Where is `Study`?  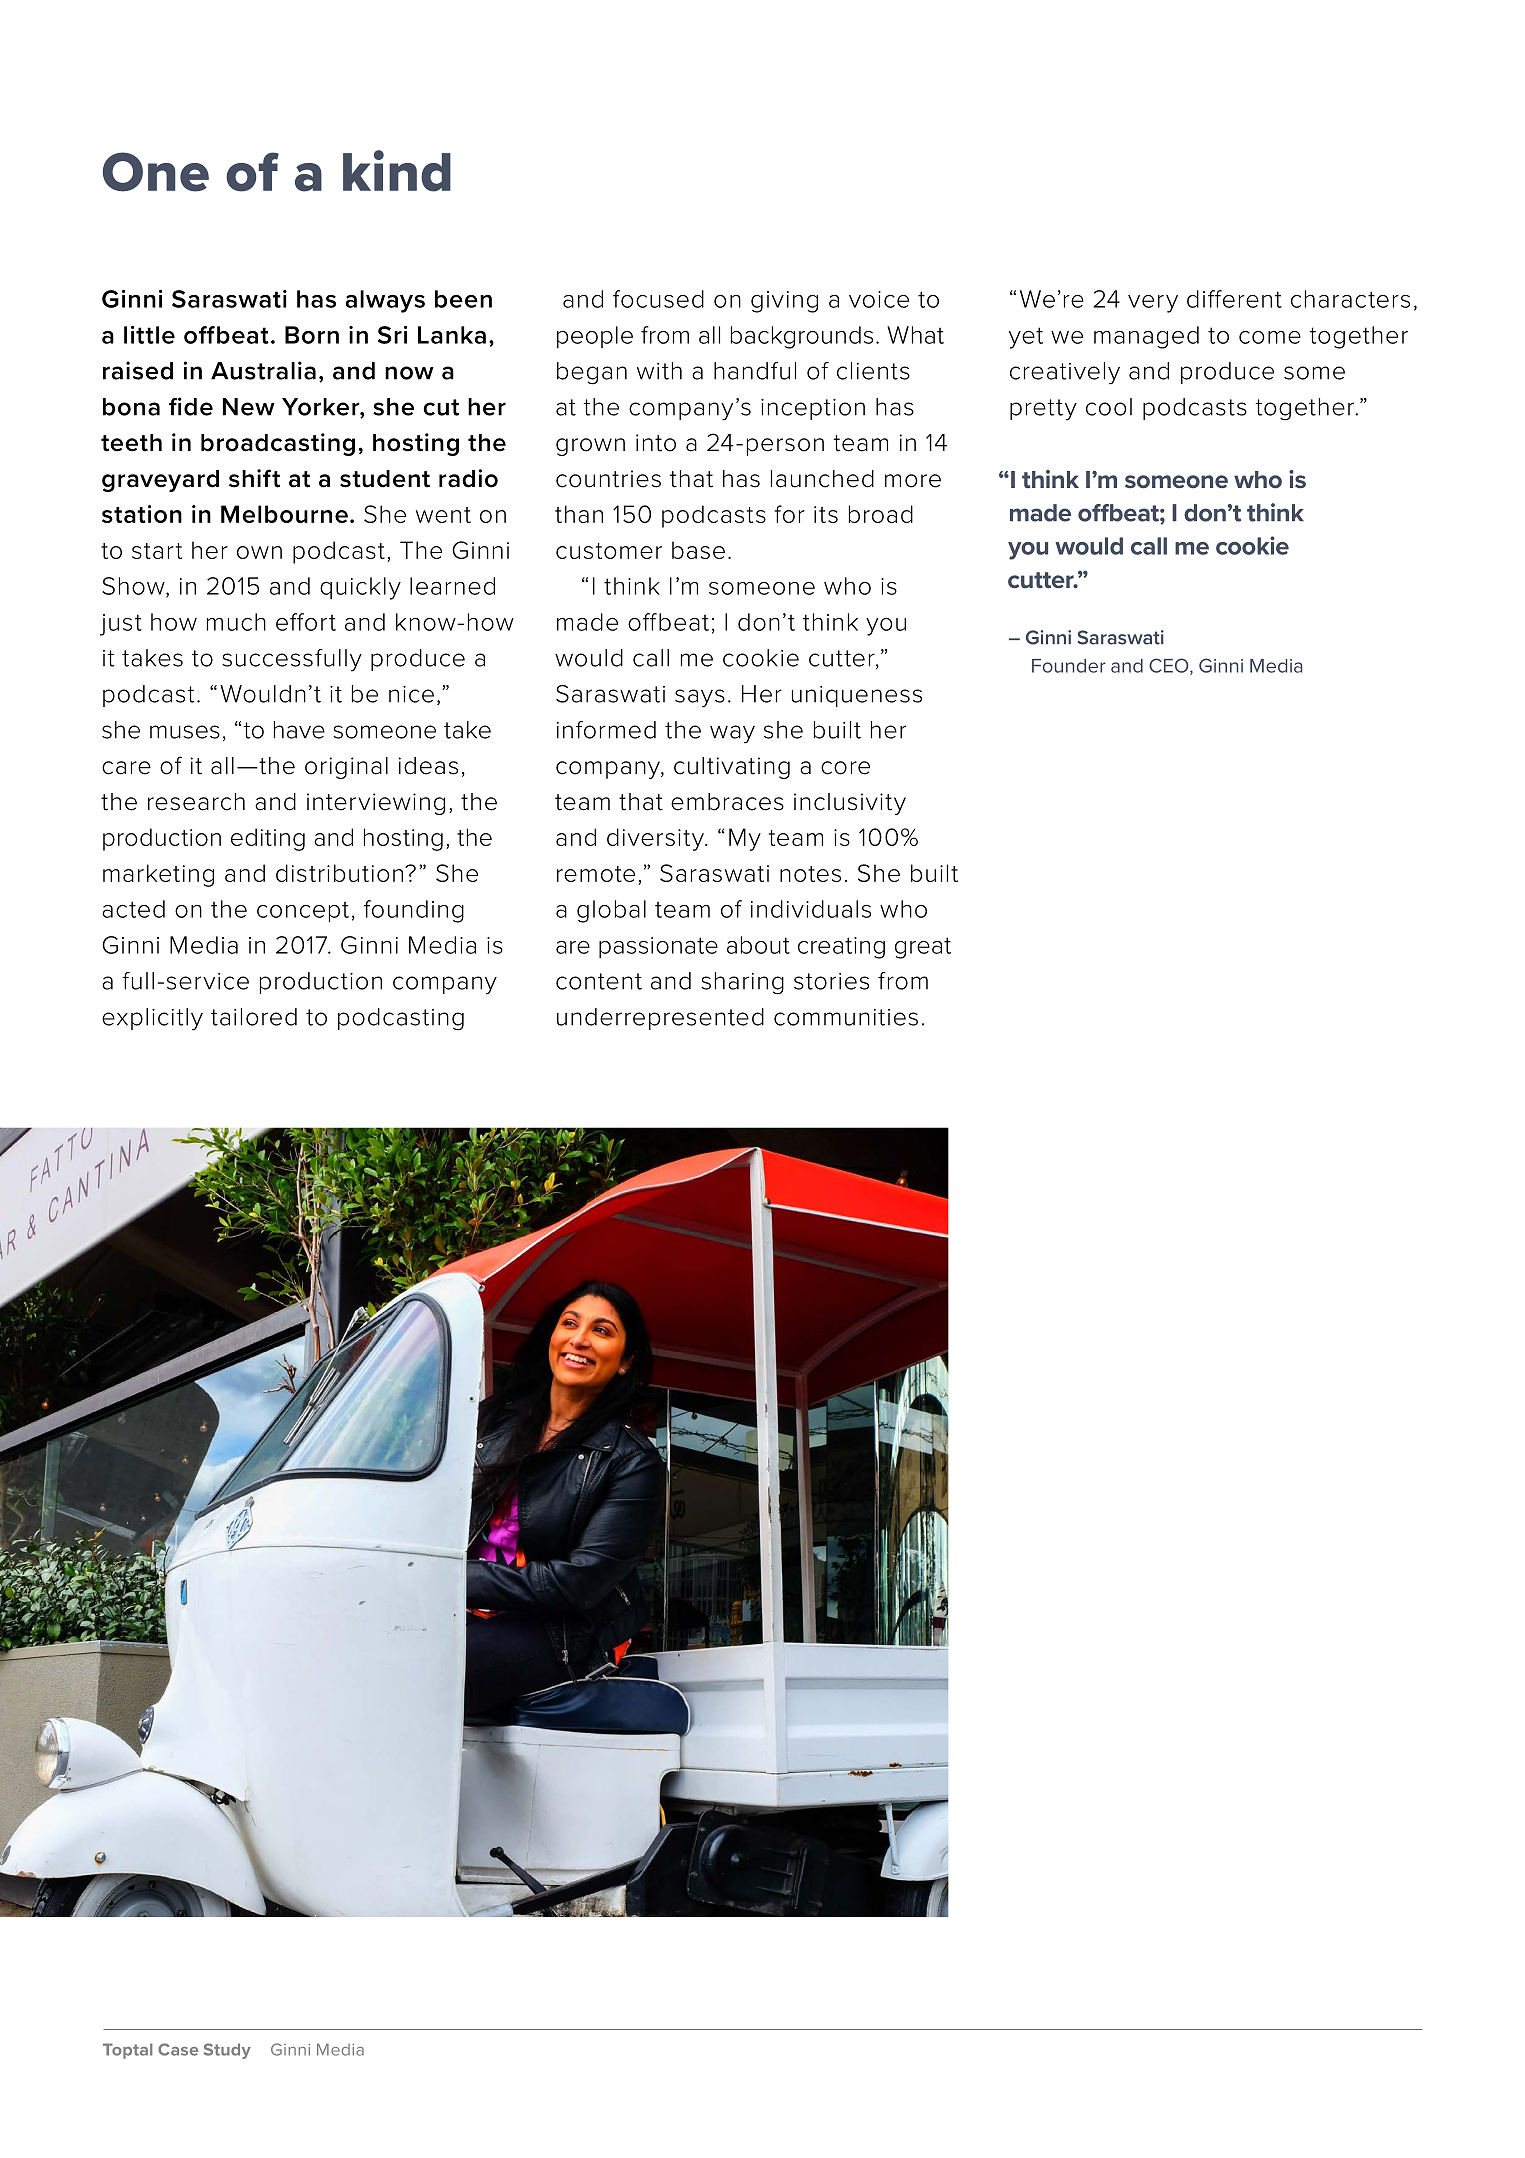 Study is located at coordinates (227, 2051).
